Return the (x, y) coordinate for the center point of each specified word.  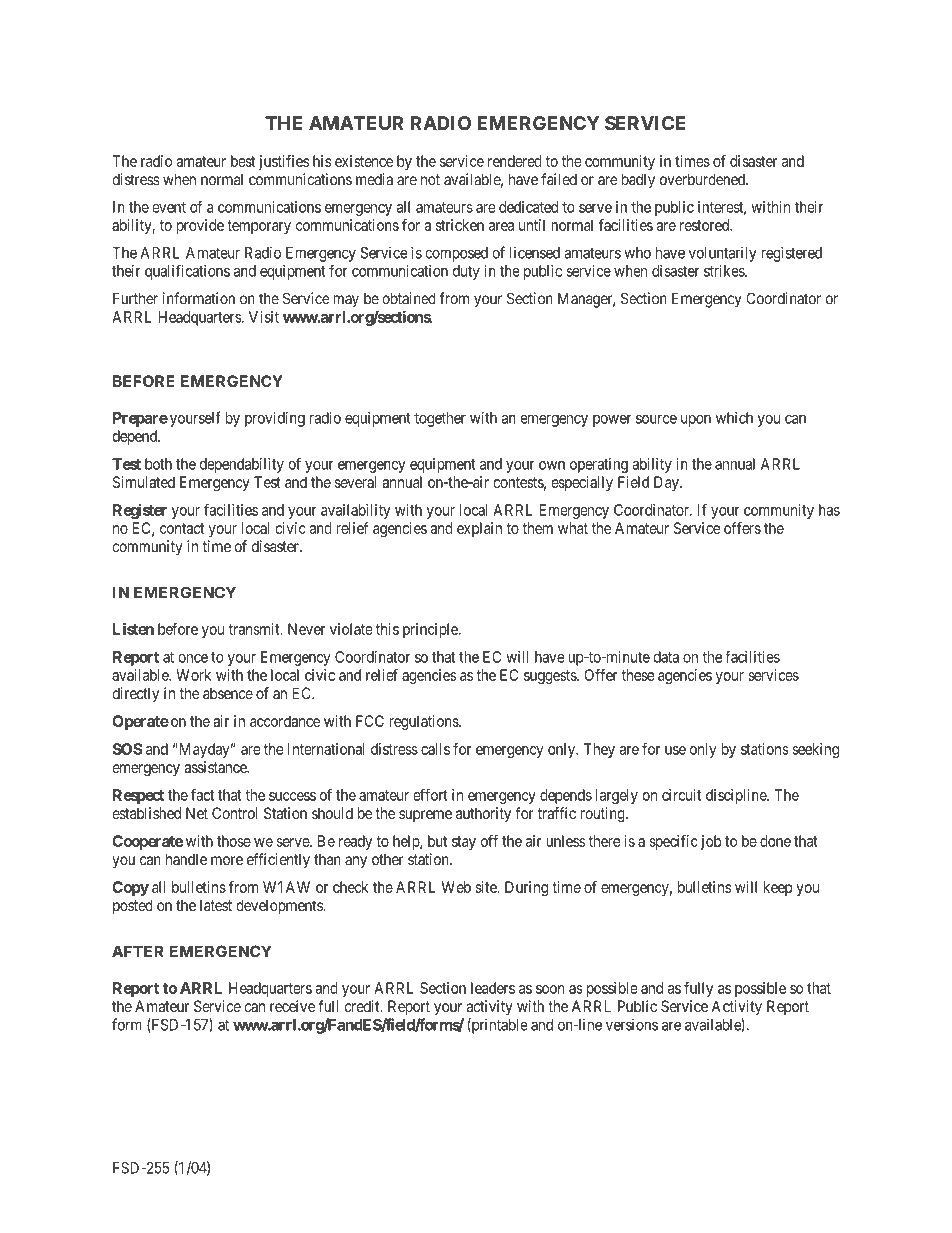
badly (638, 181)
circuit (682, 795)
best (243, 161)
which (734, 418)
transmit (255, 629)
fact (202, 795)
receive (292, 1006)
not (430, 180)
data (666, 657)
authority (483, 814)
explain (479, 529)
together (440, 419)
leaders (493, 988)
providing (275, 419)
